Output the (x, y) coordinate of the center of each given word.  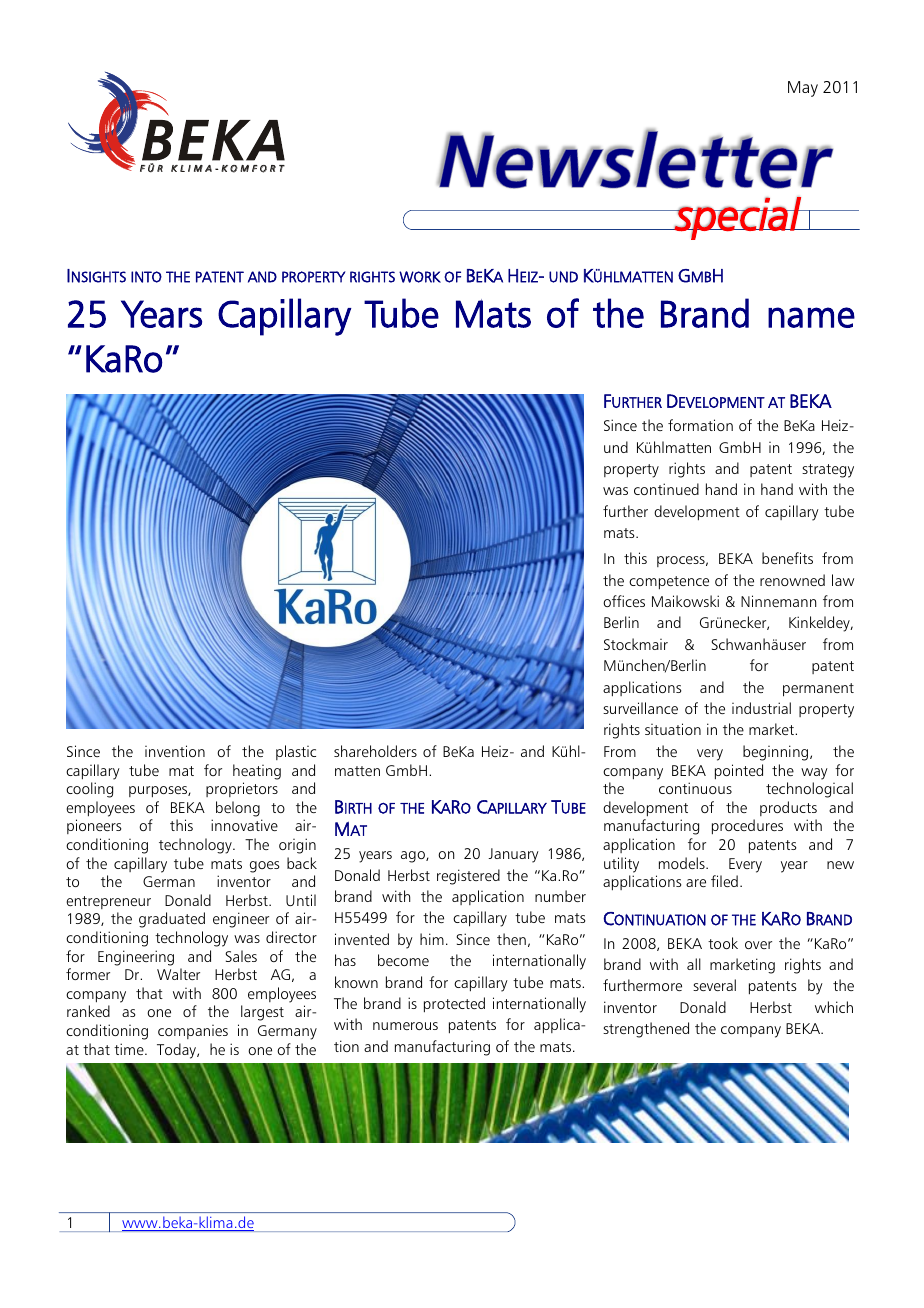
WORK (420, 277)
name (811, 317)
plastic (296, 752)
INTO (146, 277)
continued (666, 489)
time (130, 1049)
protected (454, 1005)
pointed (739, 772)
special (738, 218)
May (803, 89)
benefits (787, 558)
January (513, 855)
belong (238, 809)
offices (624, 601)
